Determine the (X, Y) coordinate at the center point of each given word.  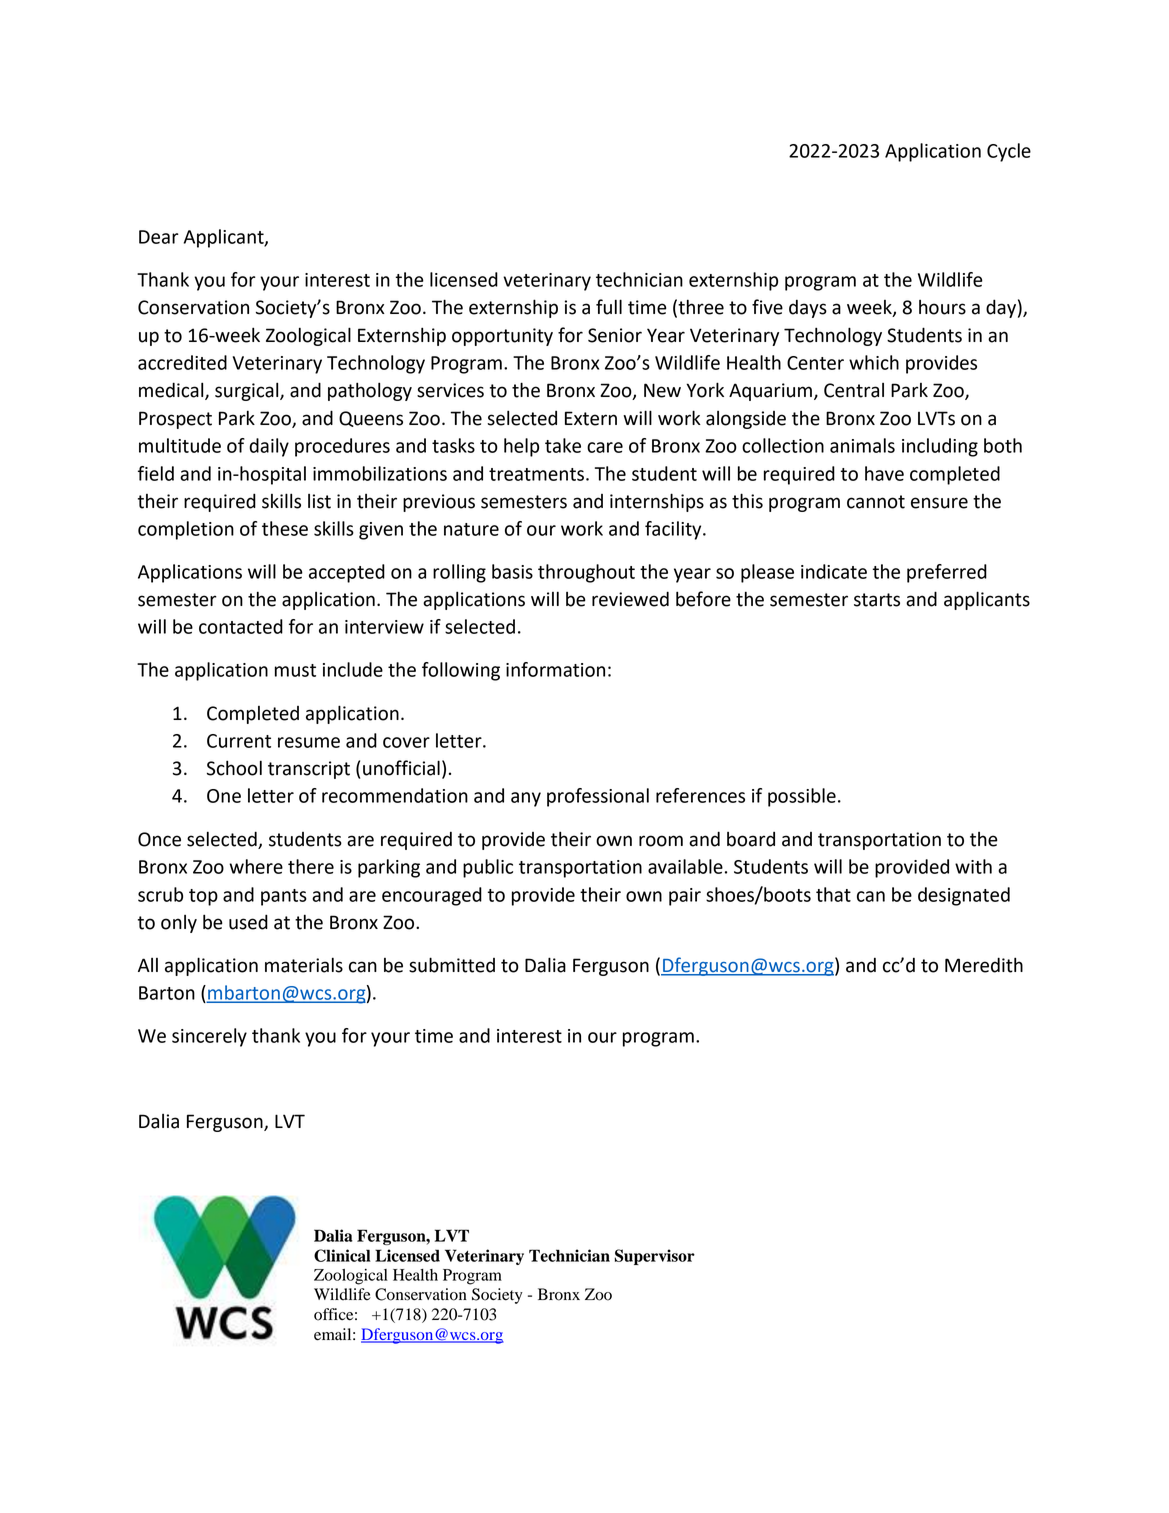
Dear (159, 237)
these (285, 528)
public (488, 868)
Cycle (1009, 152)
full (609, 307)
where (256, 866)
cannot (876, 502)
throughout (586, 573)
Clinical (342, 1255)
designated (964, 896)
